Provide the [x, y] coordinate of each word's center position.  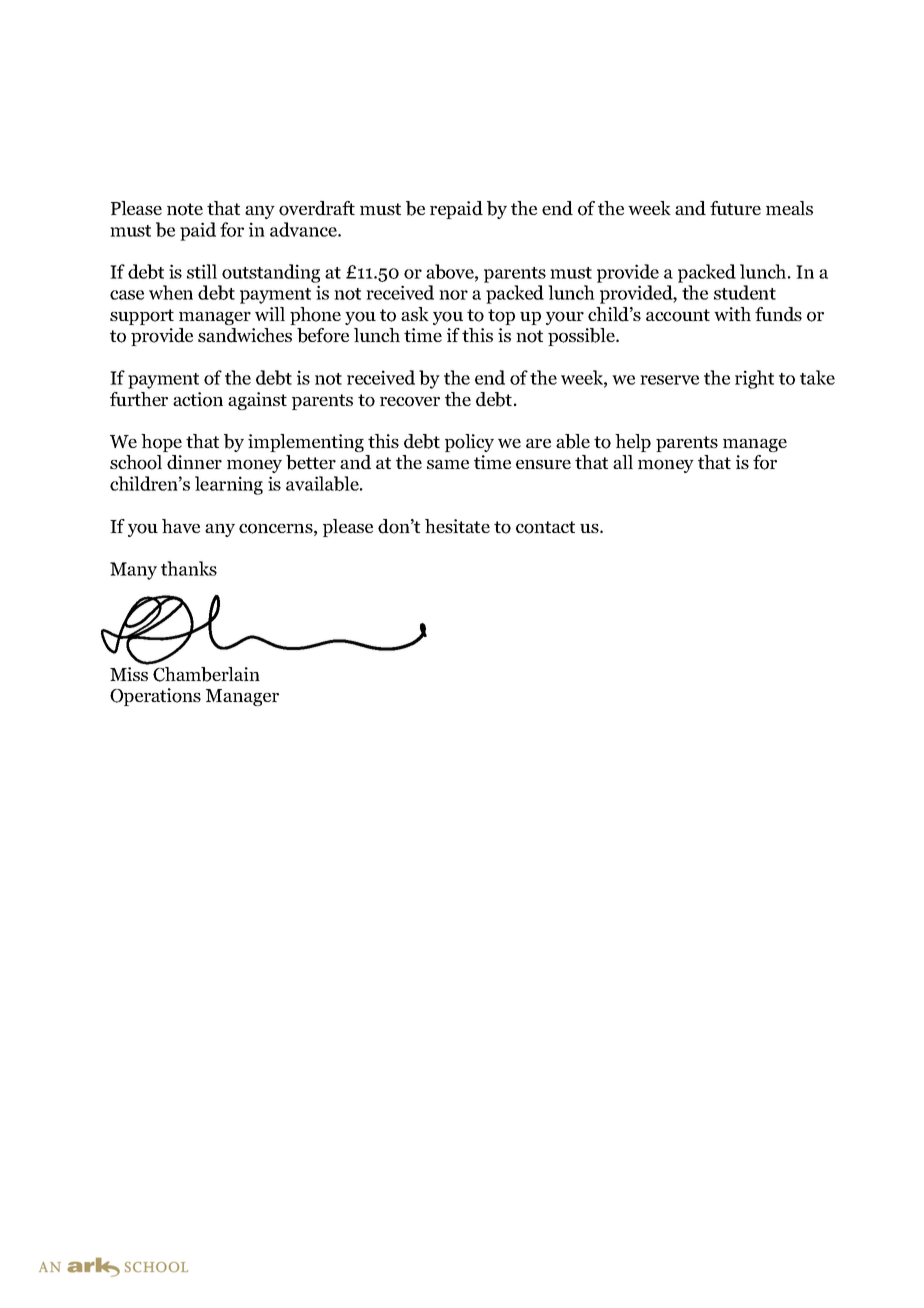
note [185, 209]
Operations [155, 697]
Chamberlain [206, 674]
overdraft [317, 208]
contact [545, 527]
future [735, 208]
